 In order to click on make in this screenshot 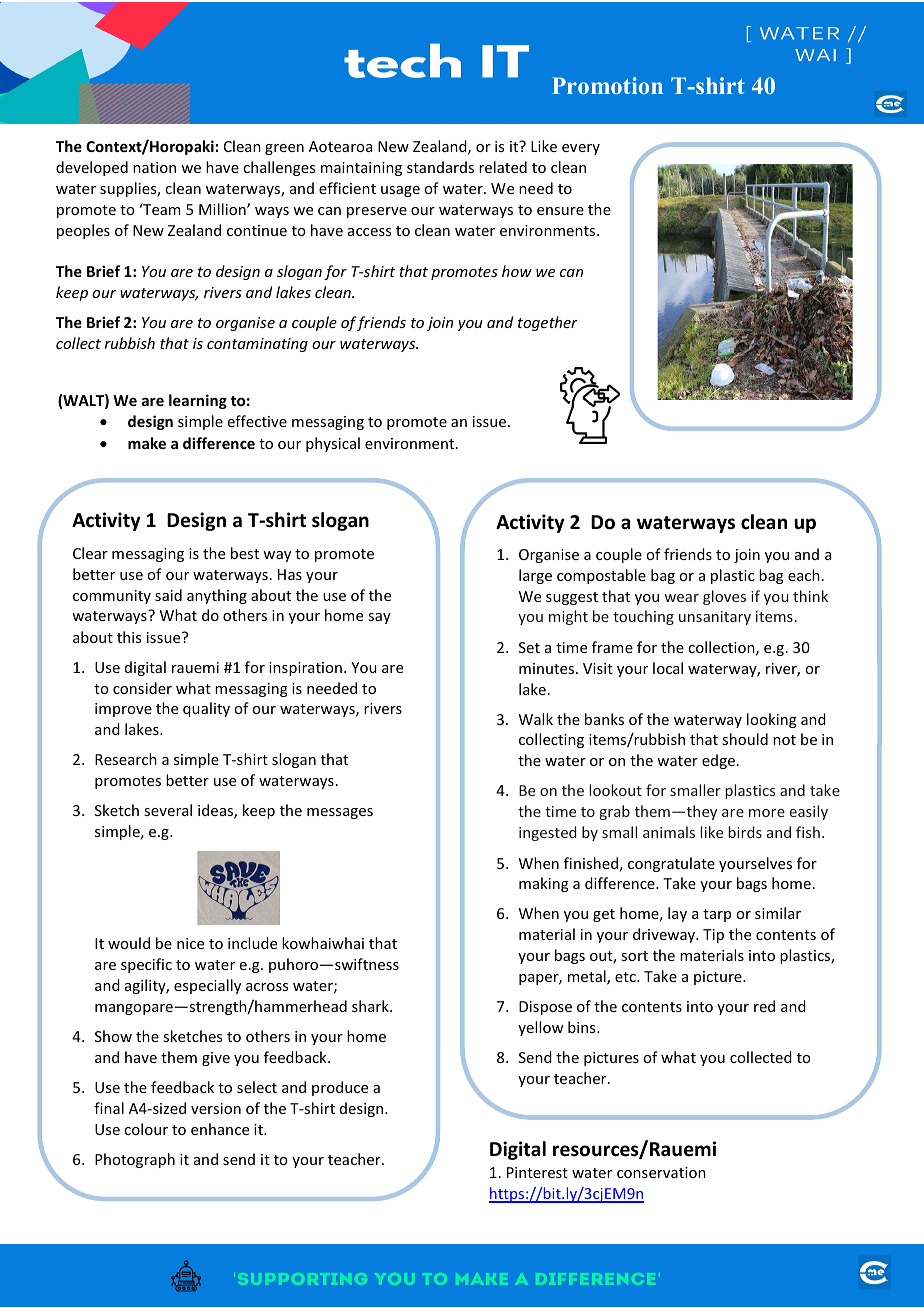, I will do `click(147, 443)`.
